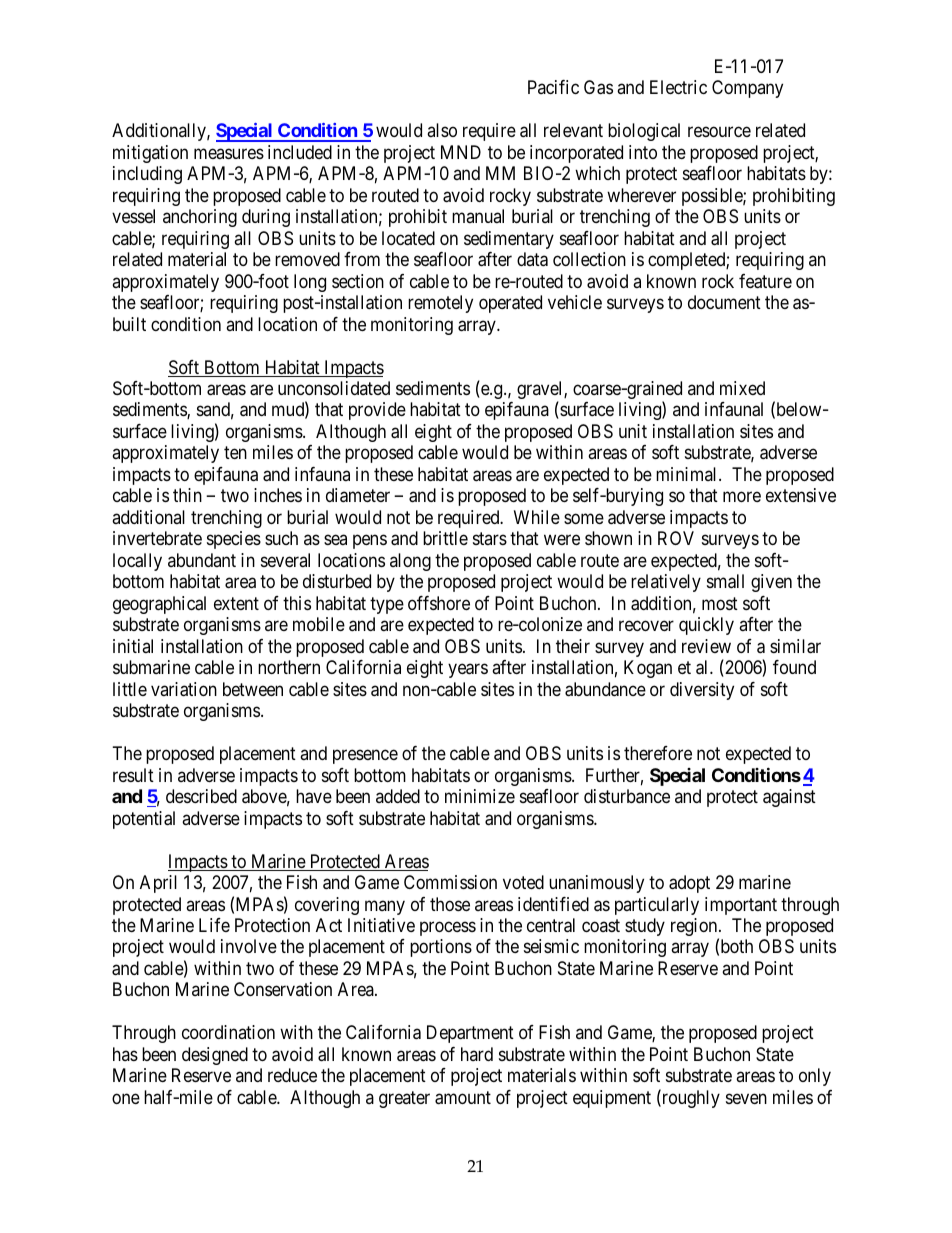  Describe the element at coordinates (746, 1098) in the page. I see `seven` at that location.
